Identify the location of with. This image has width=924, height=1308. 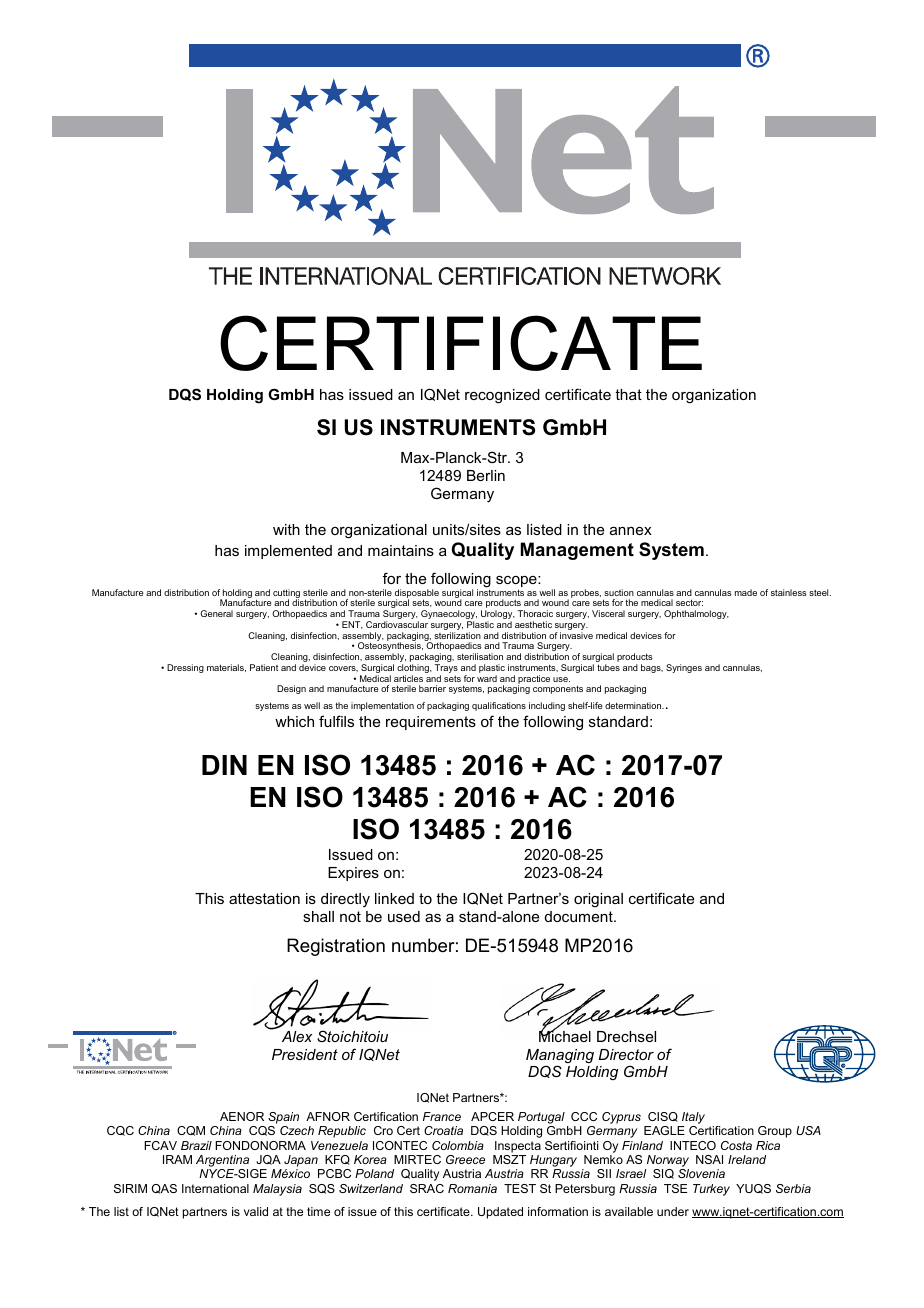
(286, 529).
